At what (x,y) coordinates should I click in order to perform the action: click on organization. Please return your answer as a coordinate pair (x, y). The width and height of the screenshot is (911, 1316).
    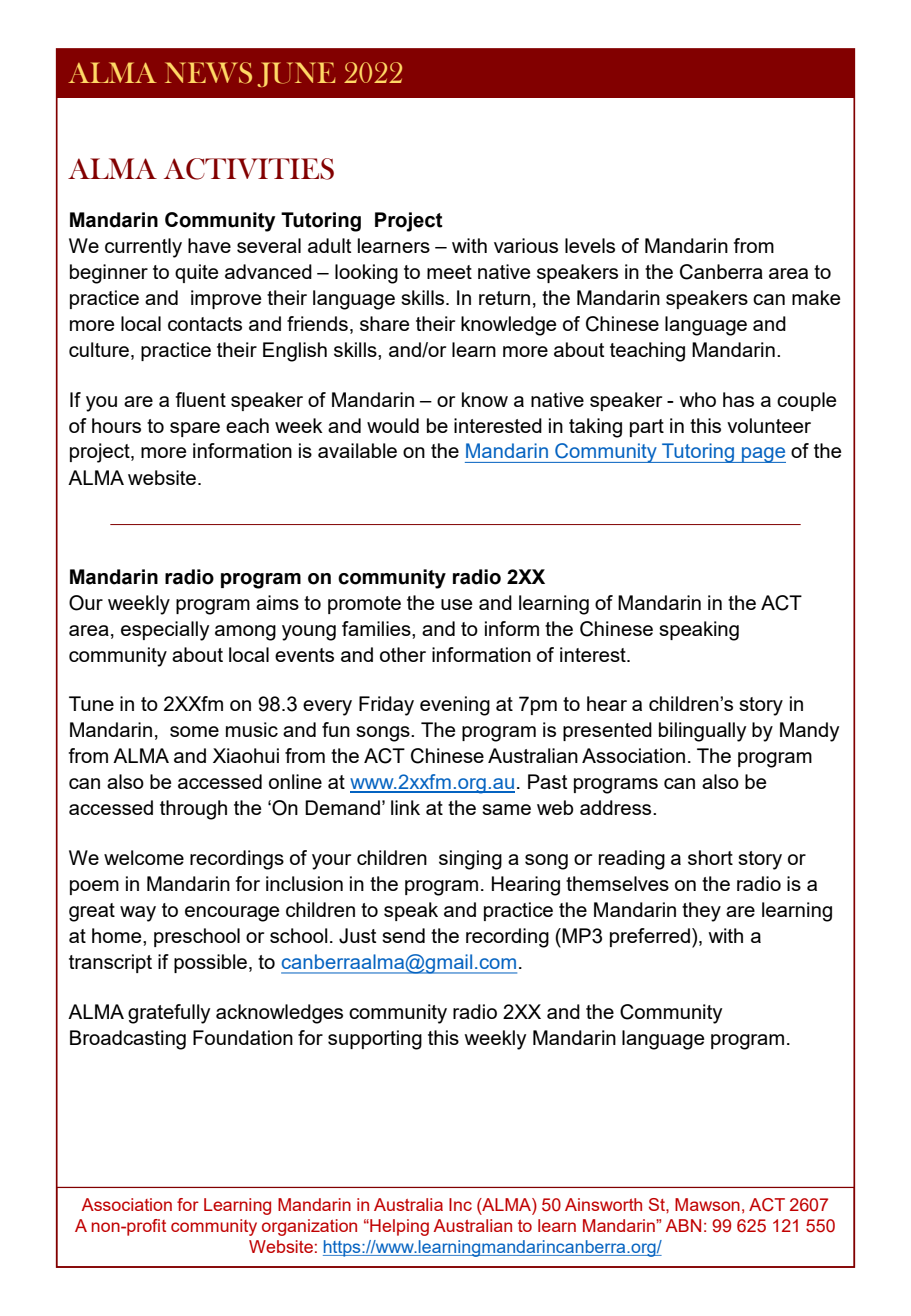
    Looking at the image, I should click on (309, 1227).
